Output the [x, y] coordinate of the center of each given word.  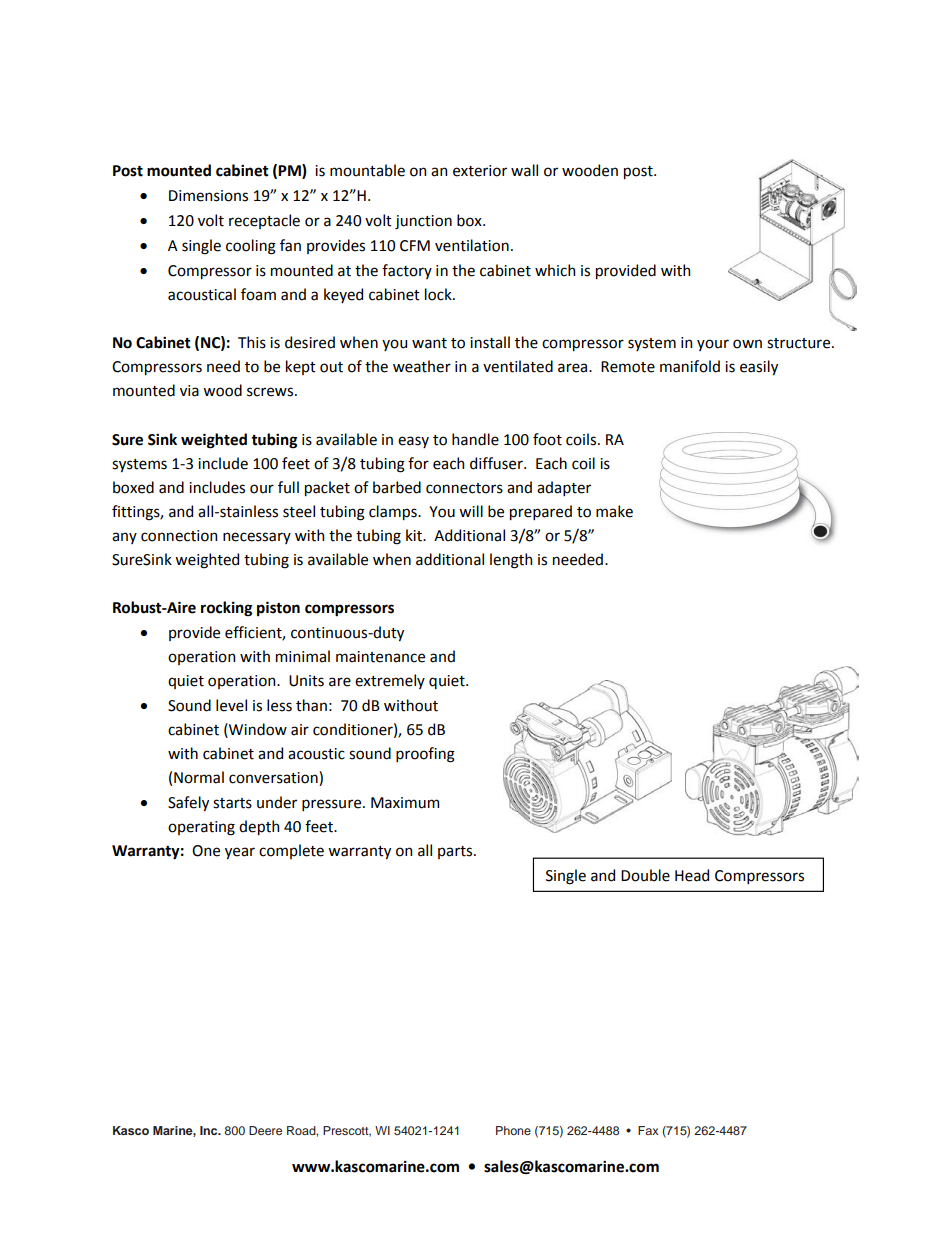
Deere [265, 1130]
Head [692, 875]
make [614, 511]
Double [645, 875]
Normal [199, 777]
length [511, 561]
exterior [480, 171]
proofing [425, 755]
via [189, 391]
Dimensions [208, 196]
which [555, 270]
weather [422, 366]
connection [179, 536]
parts [456, 852]
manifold [690, 366]
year [240, 853]
